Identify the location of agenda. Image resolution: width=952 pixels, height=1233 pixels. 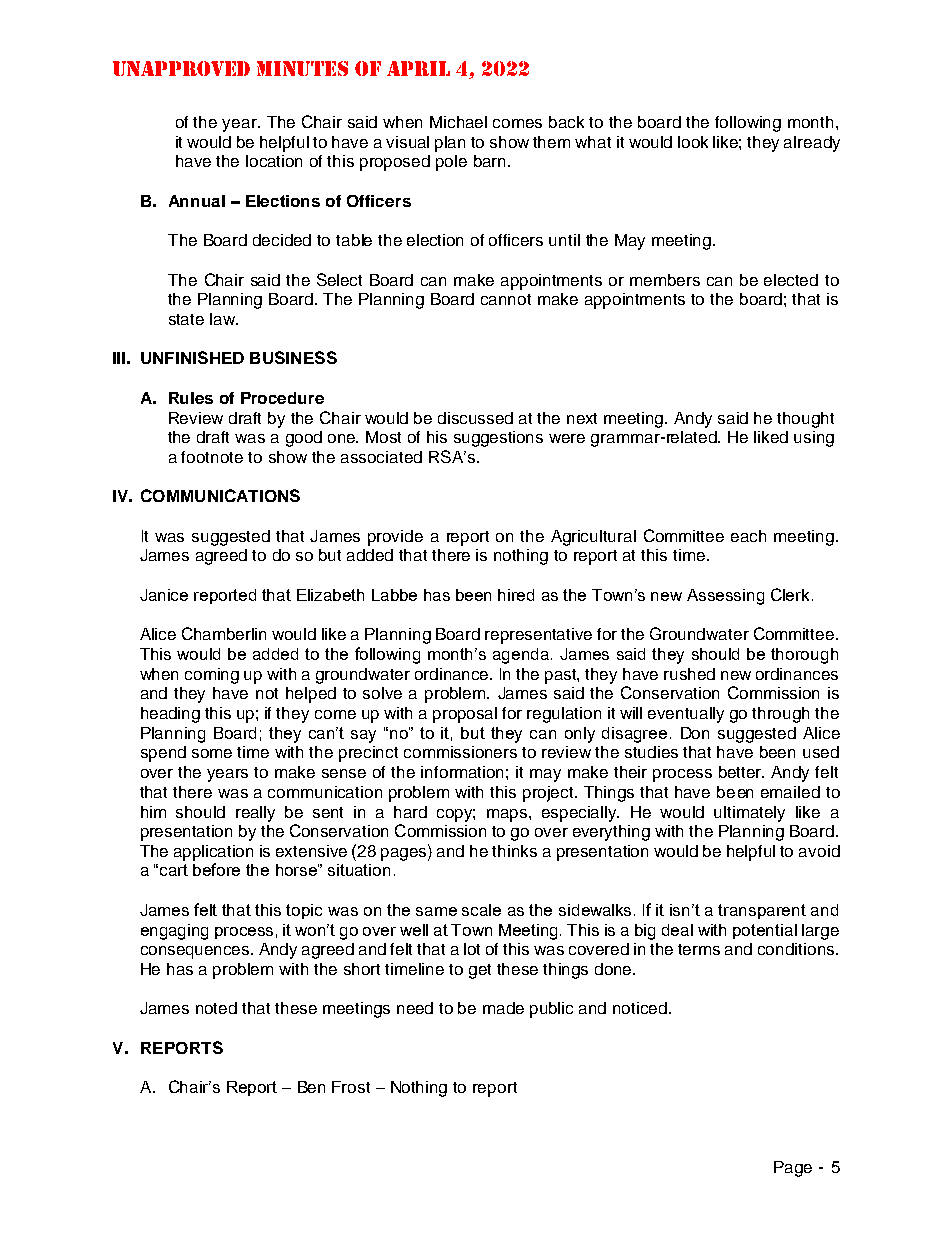
(522, 656).
